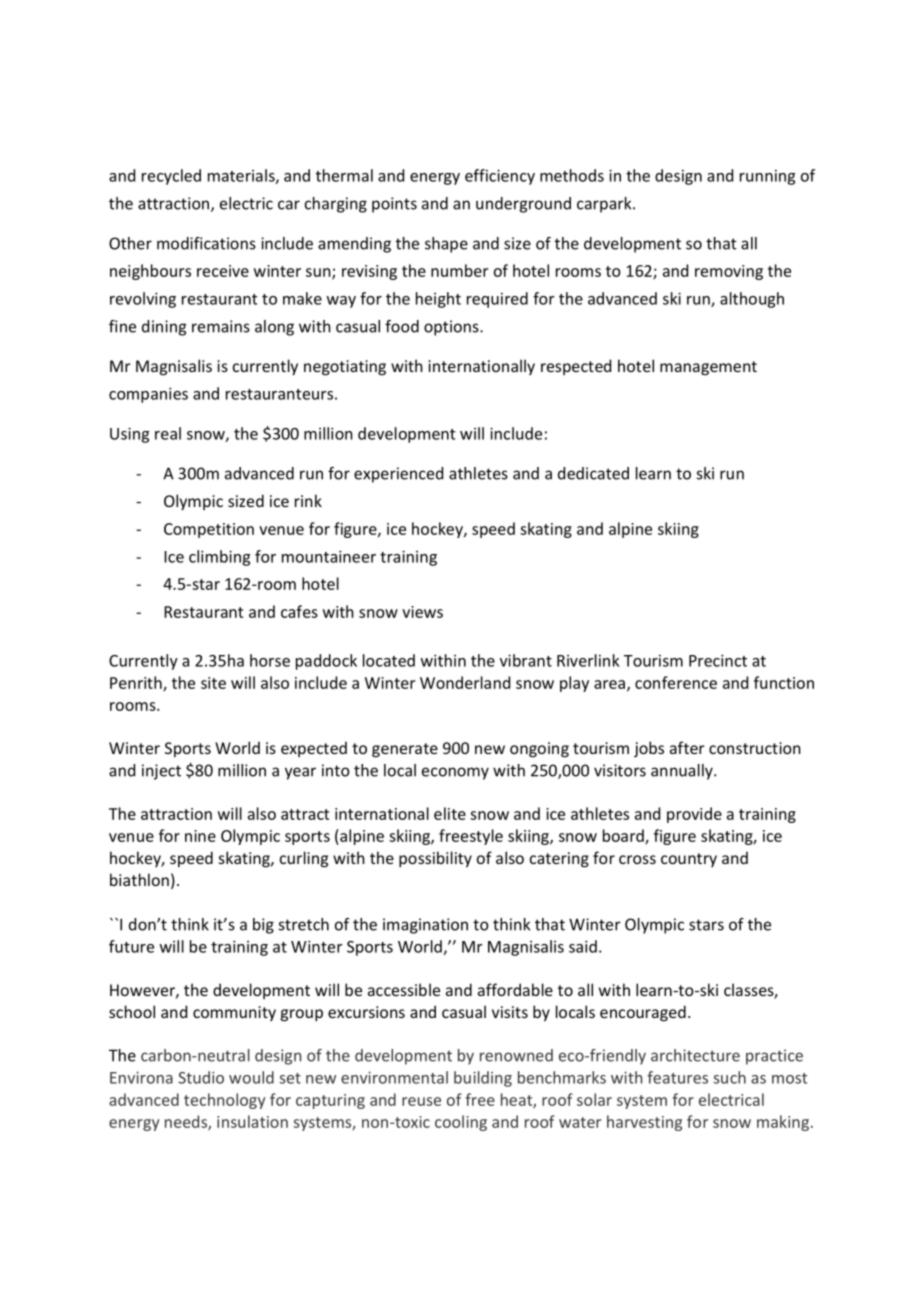 This screenshot has width=924, height=1308. What do you see at coordinates (483, 1079) in the screenshot?
I see `building` at bounding box center [483, 1079].
